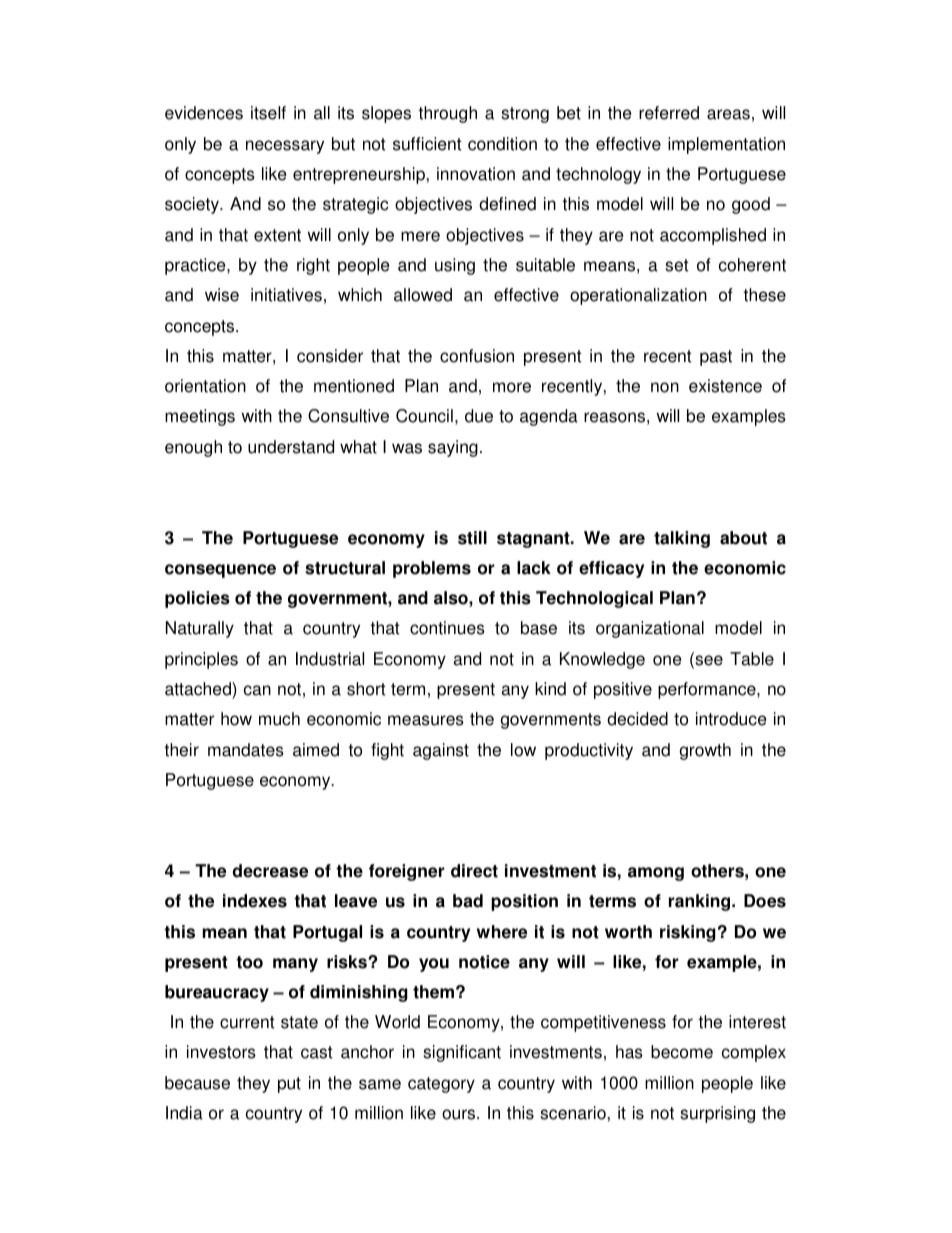 The image size is (952, 1233). What do you see at coordinates (705, 751) in the screenshot?
I see `growth` at bounding box center [705, 751].
